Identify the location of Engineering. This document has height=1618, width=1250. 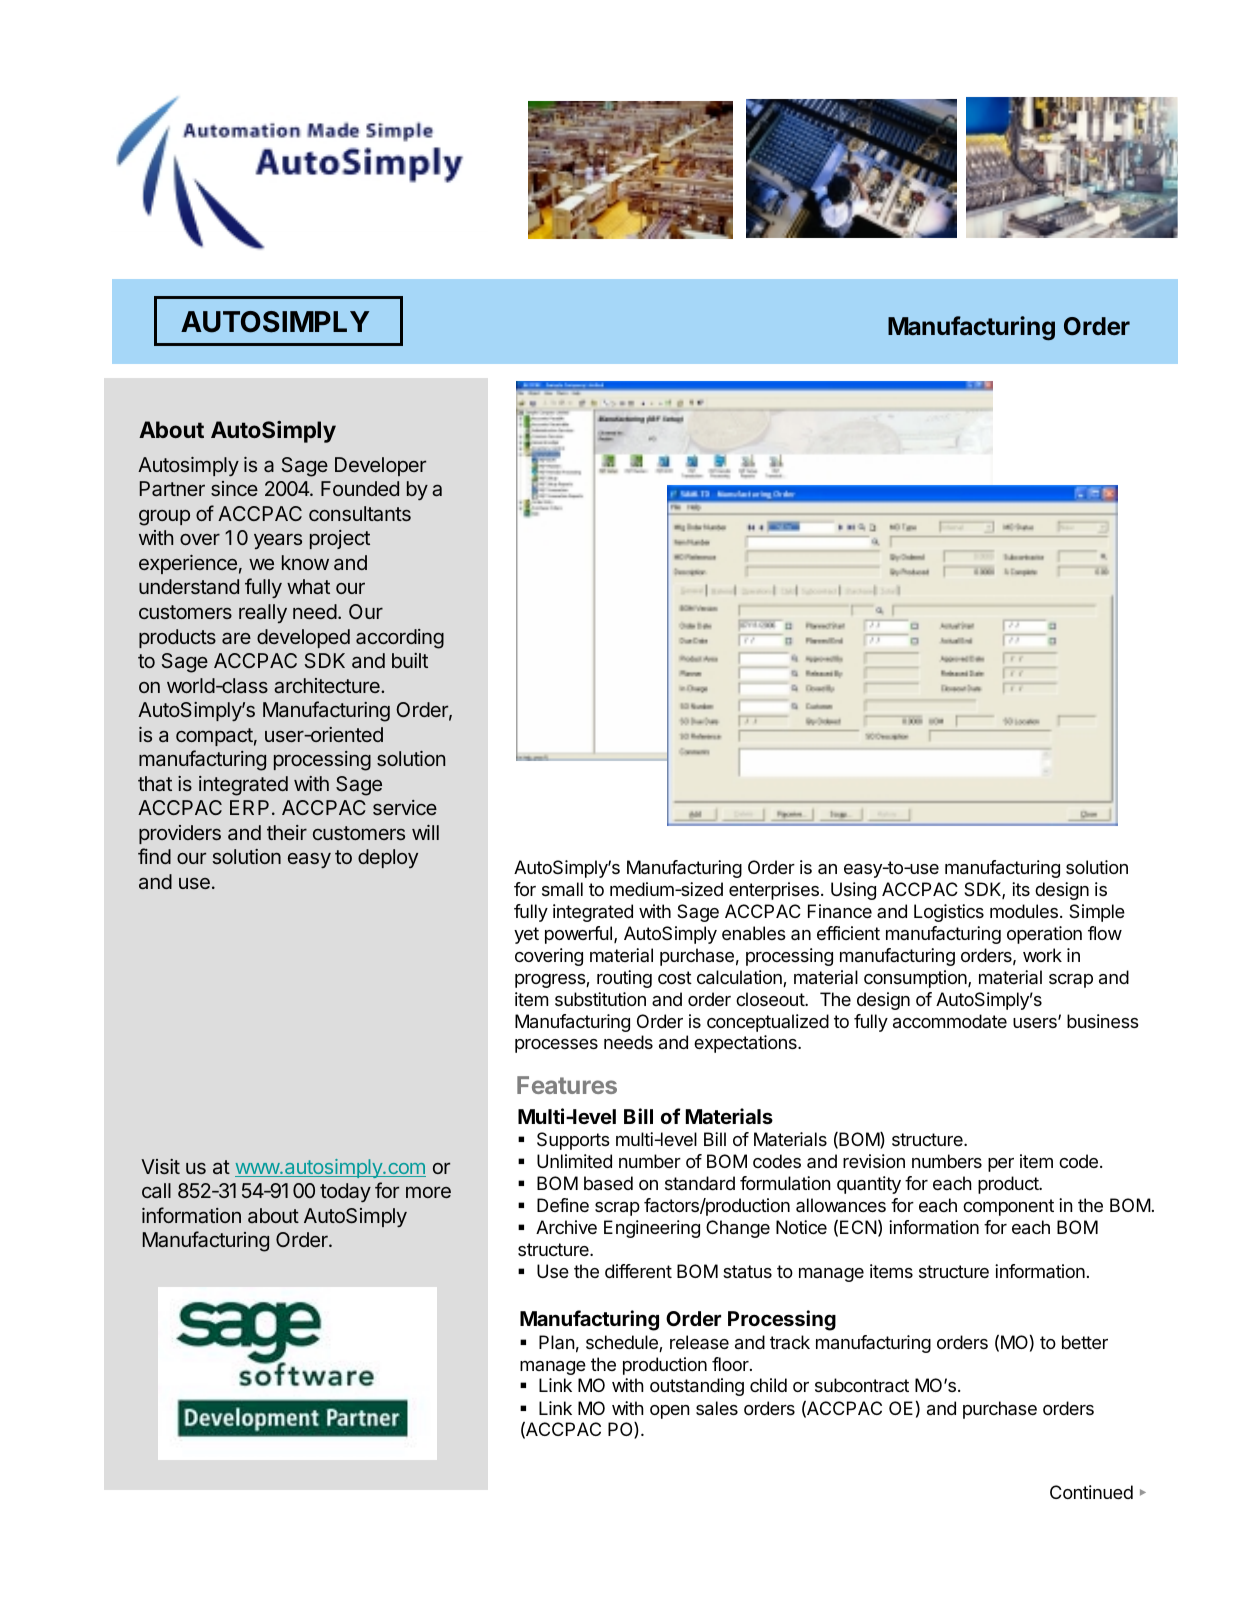
(652, 1229).
